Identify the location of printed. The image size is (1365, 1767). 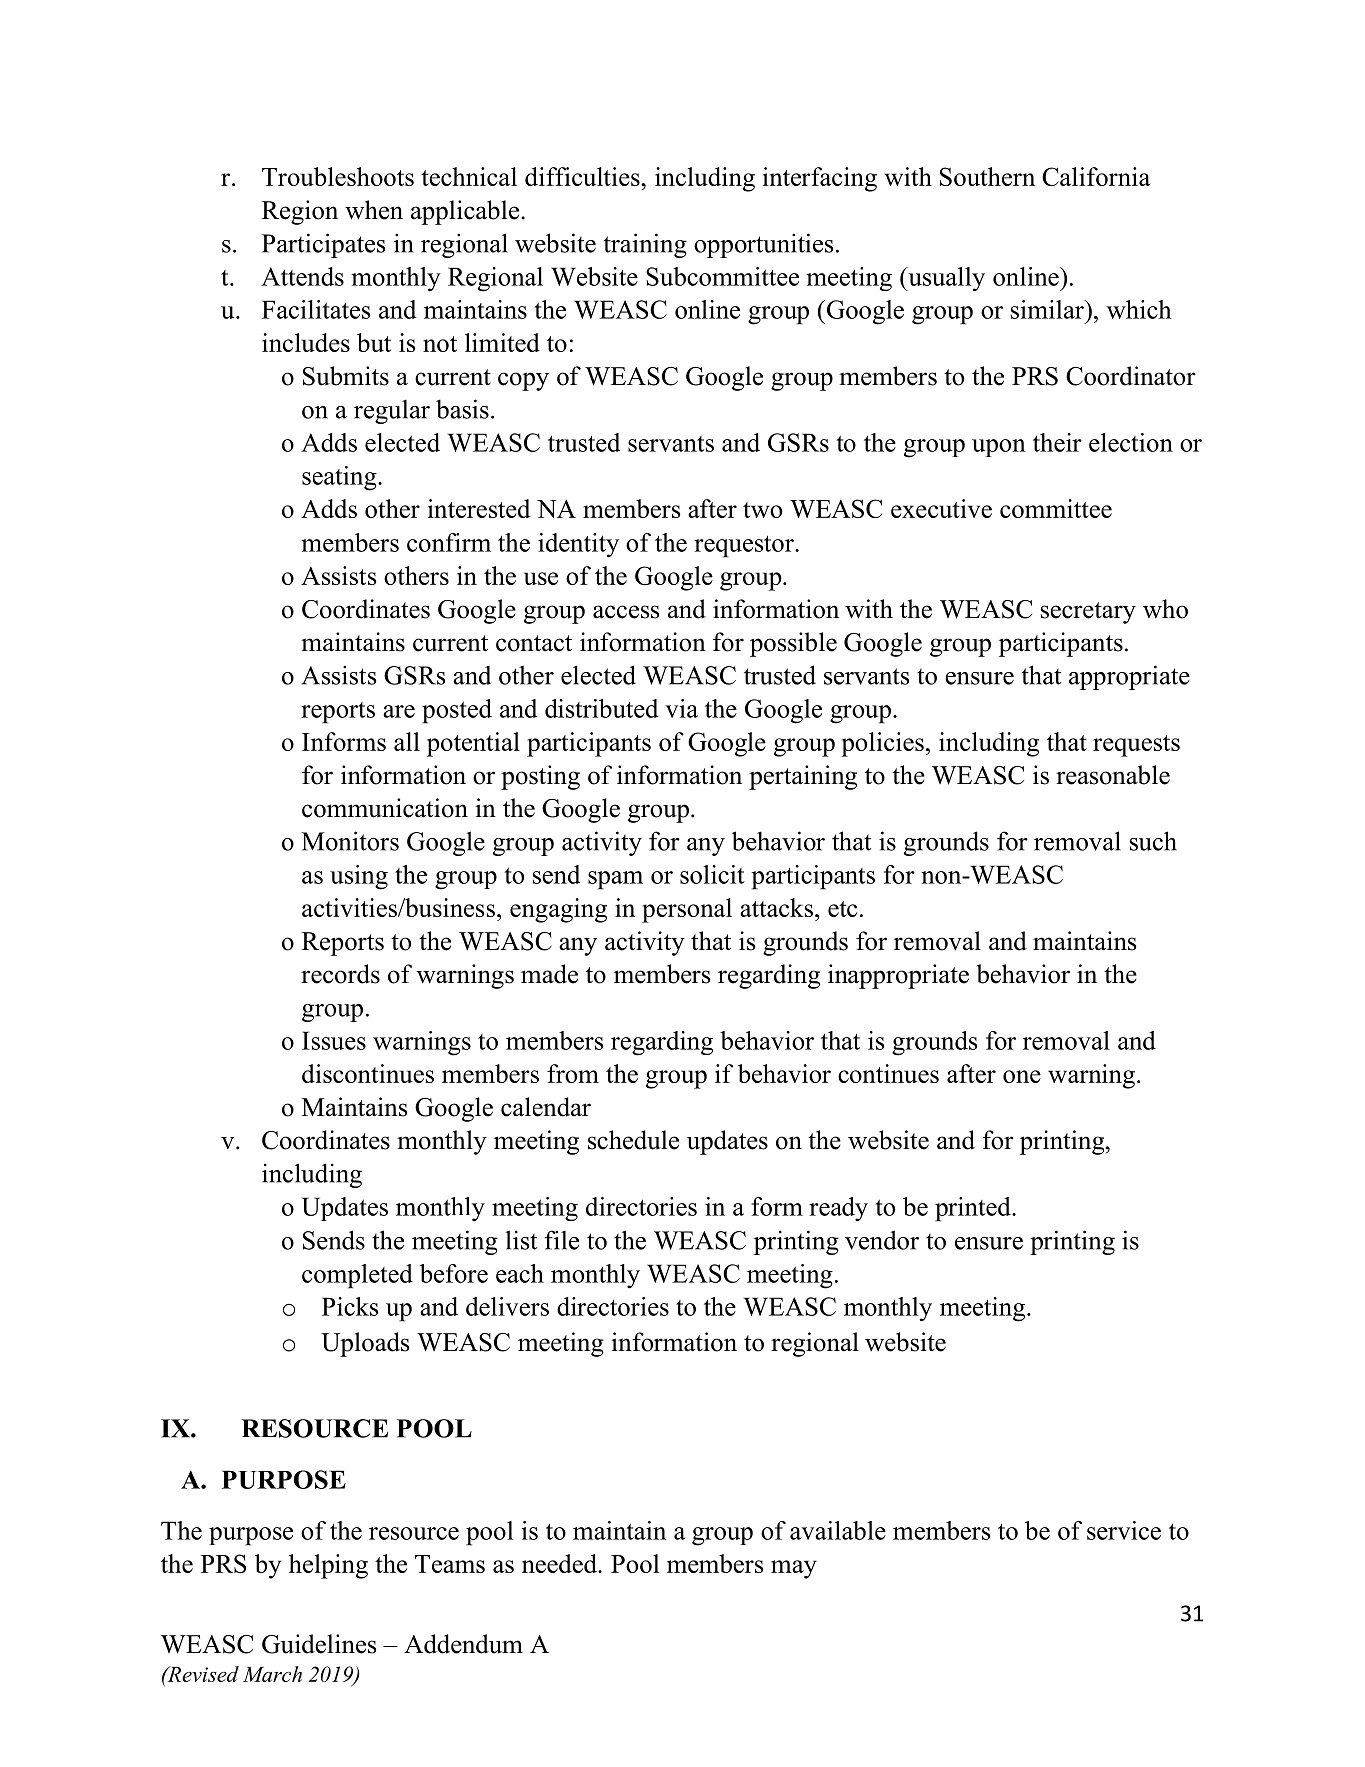
(974, 1209).
